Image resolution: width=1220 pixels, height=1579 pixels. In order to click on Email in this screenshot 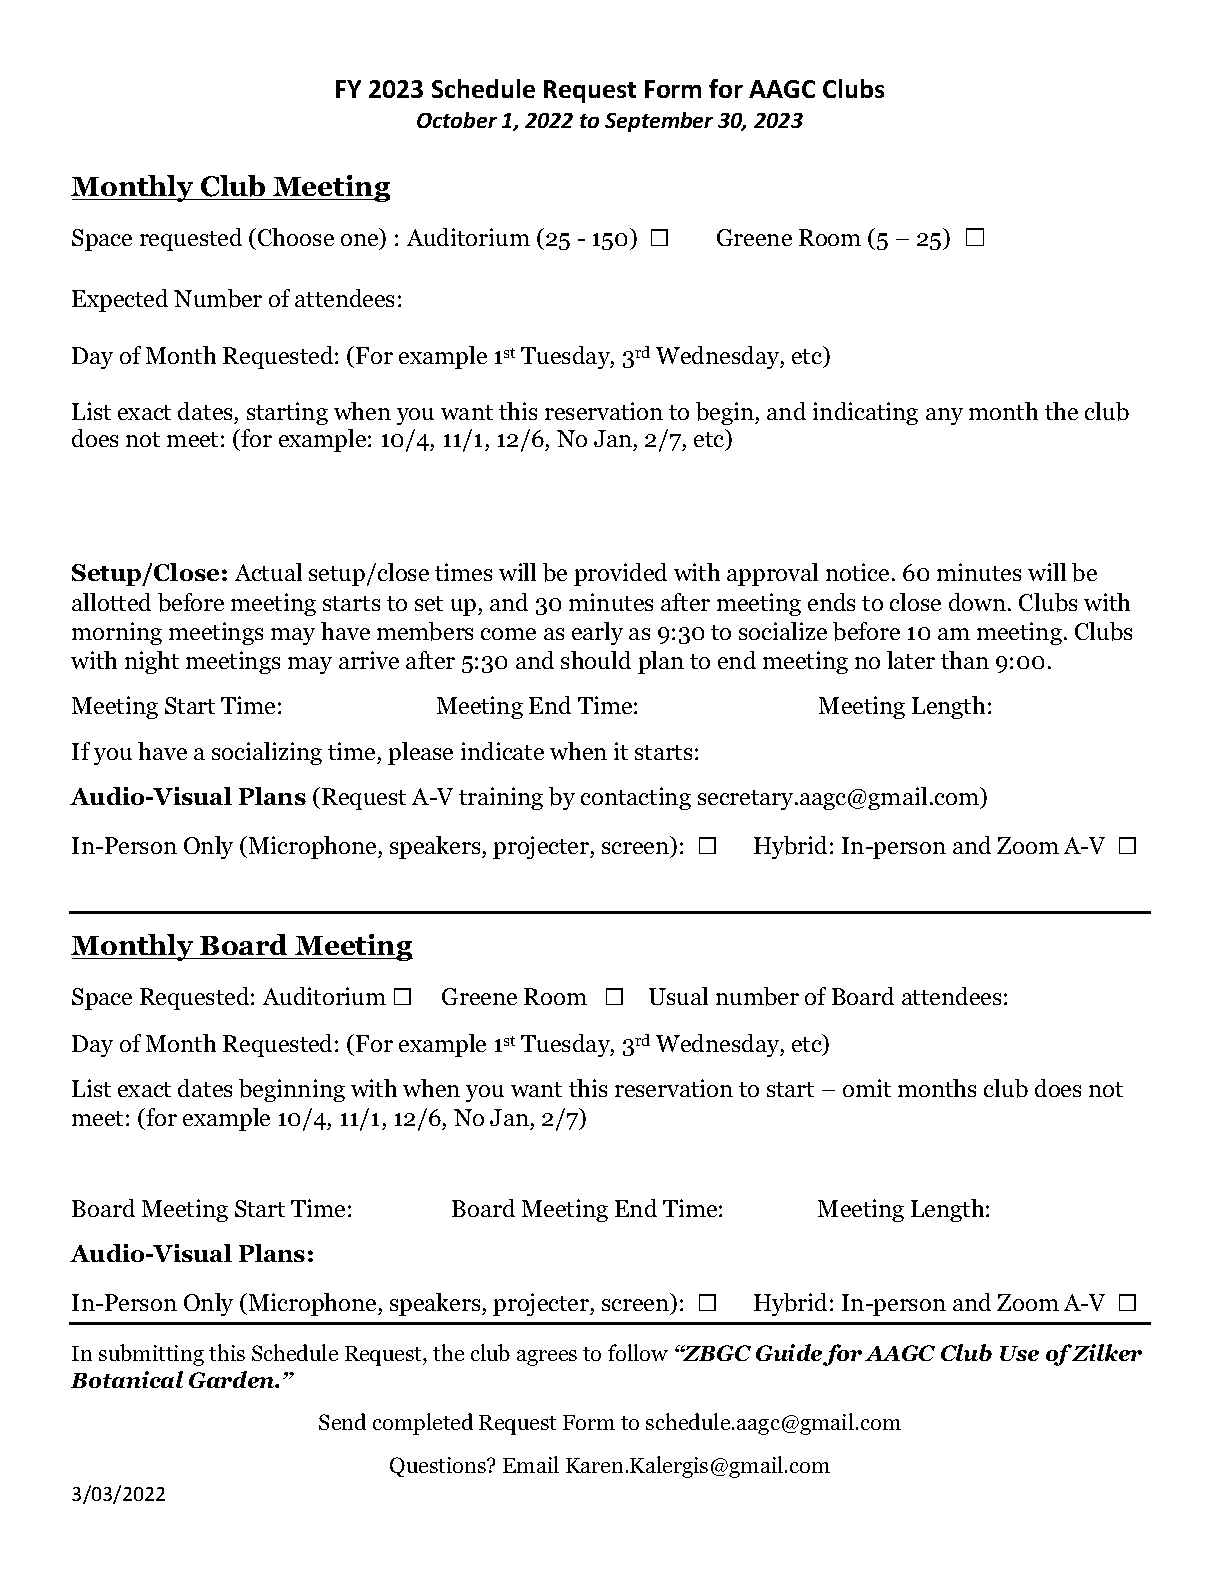, I will do `click(531, 1464)`.
